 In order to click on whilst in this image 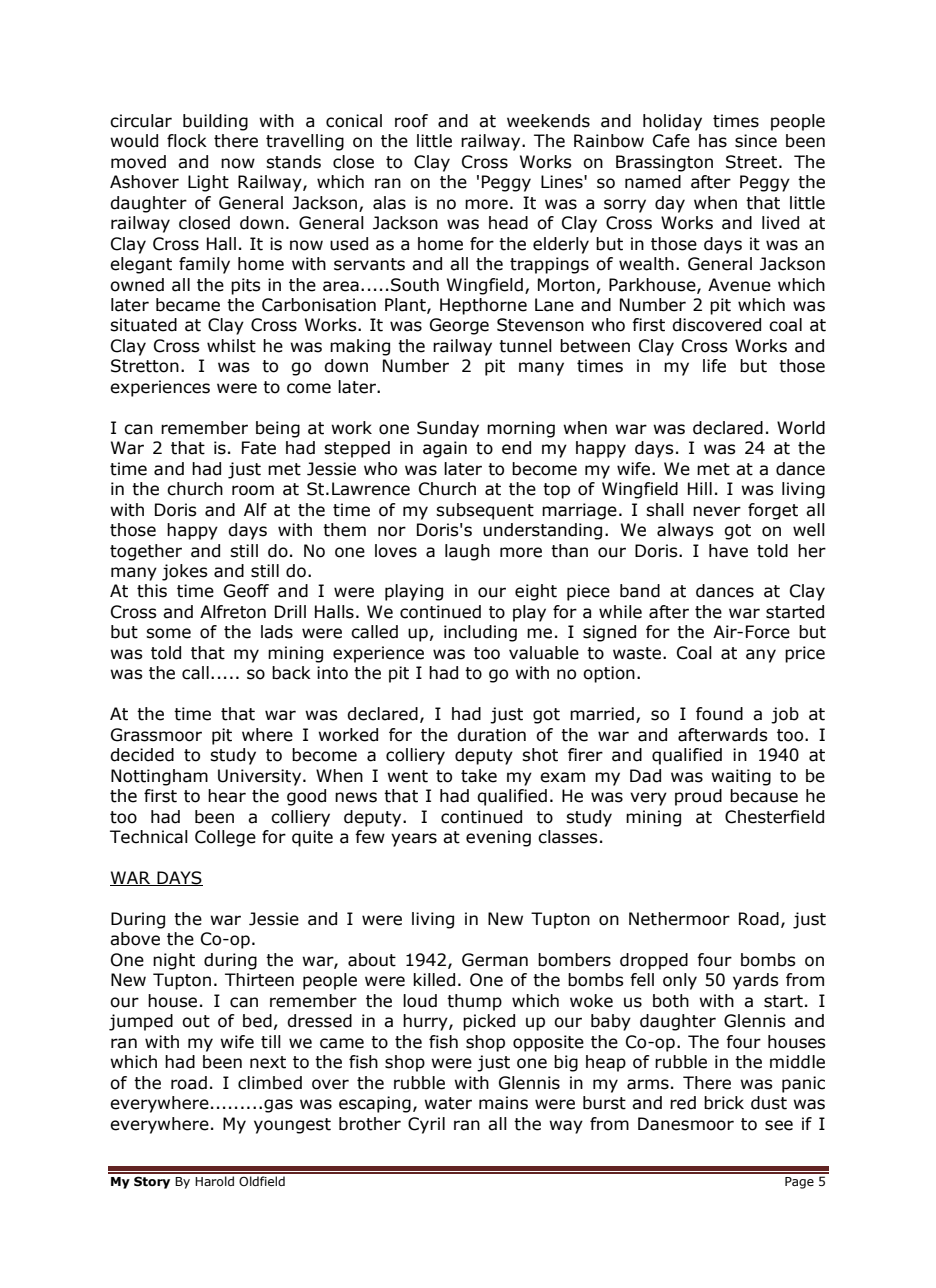, I will do `click(231, 346)`.
